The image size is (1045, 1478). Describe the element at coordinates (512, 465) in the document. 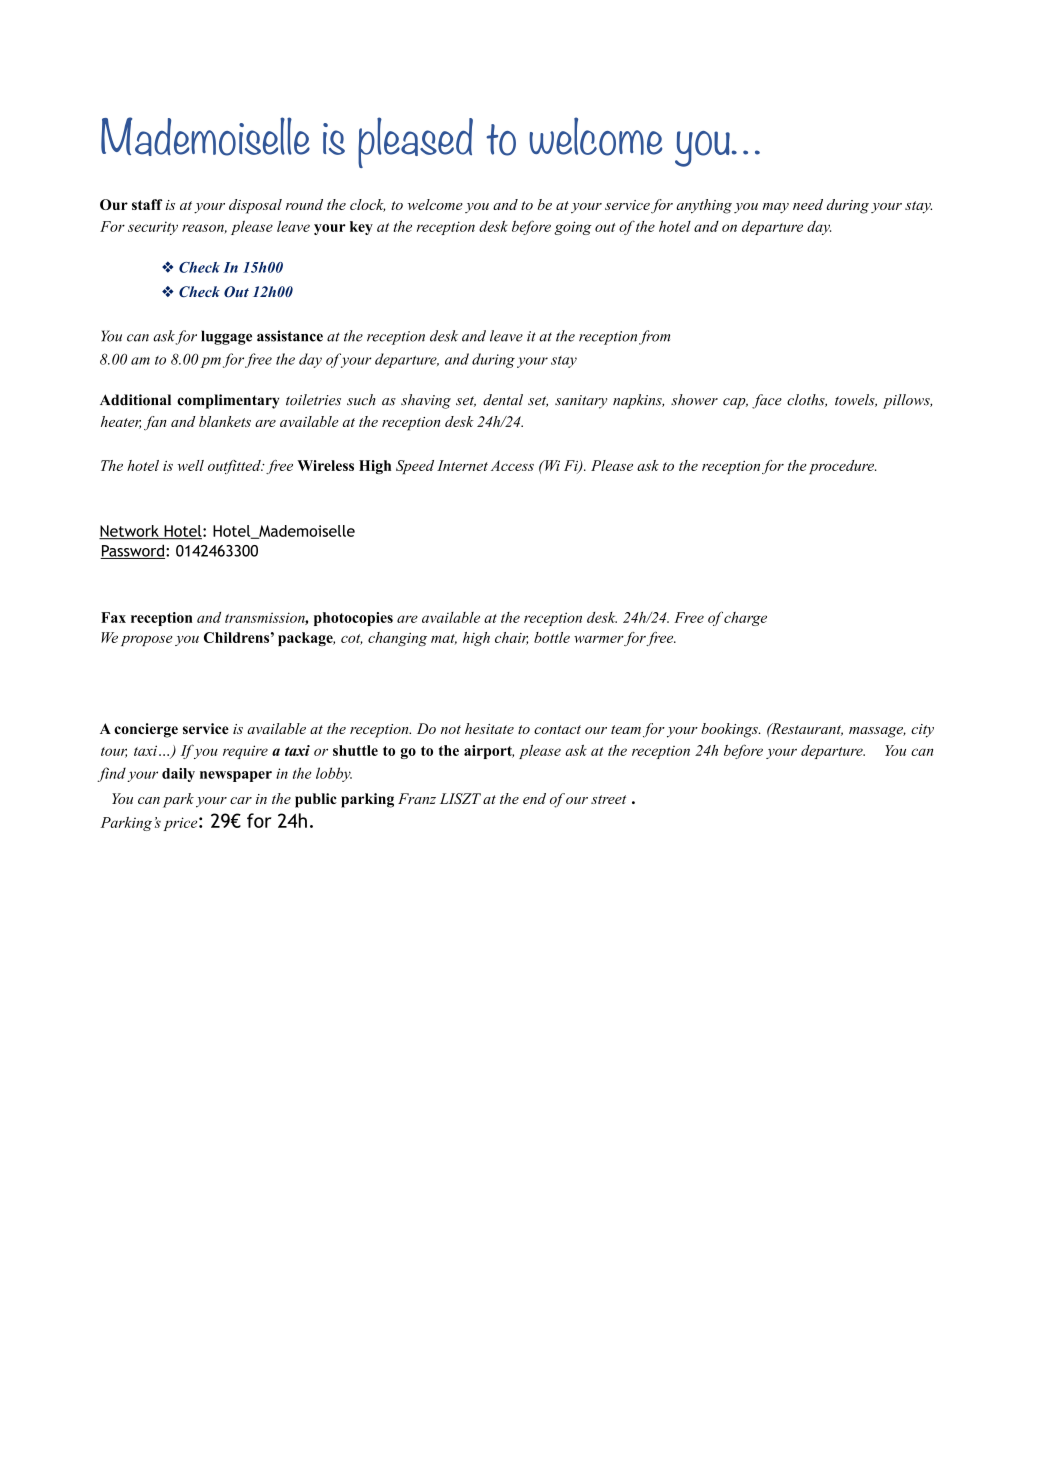

I see `Access` at that location.
